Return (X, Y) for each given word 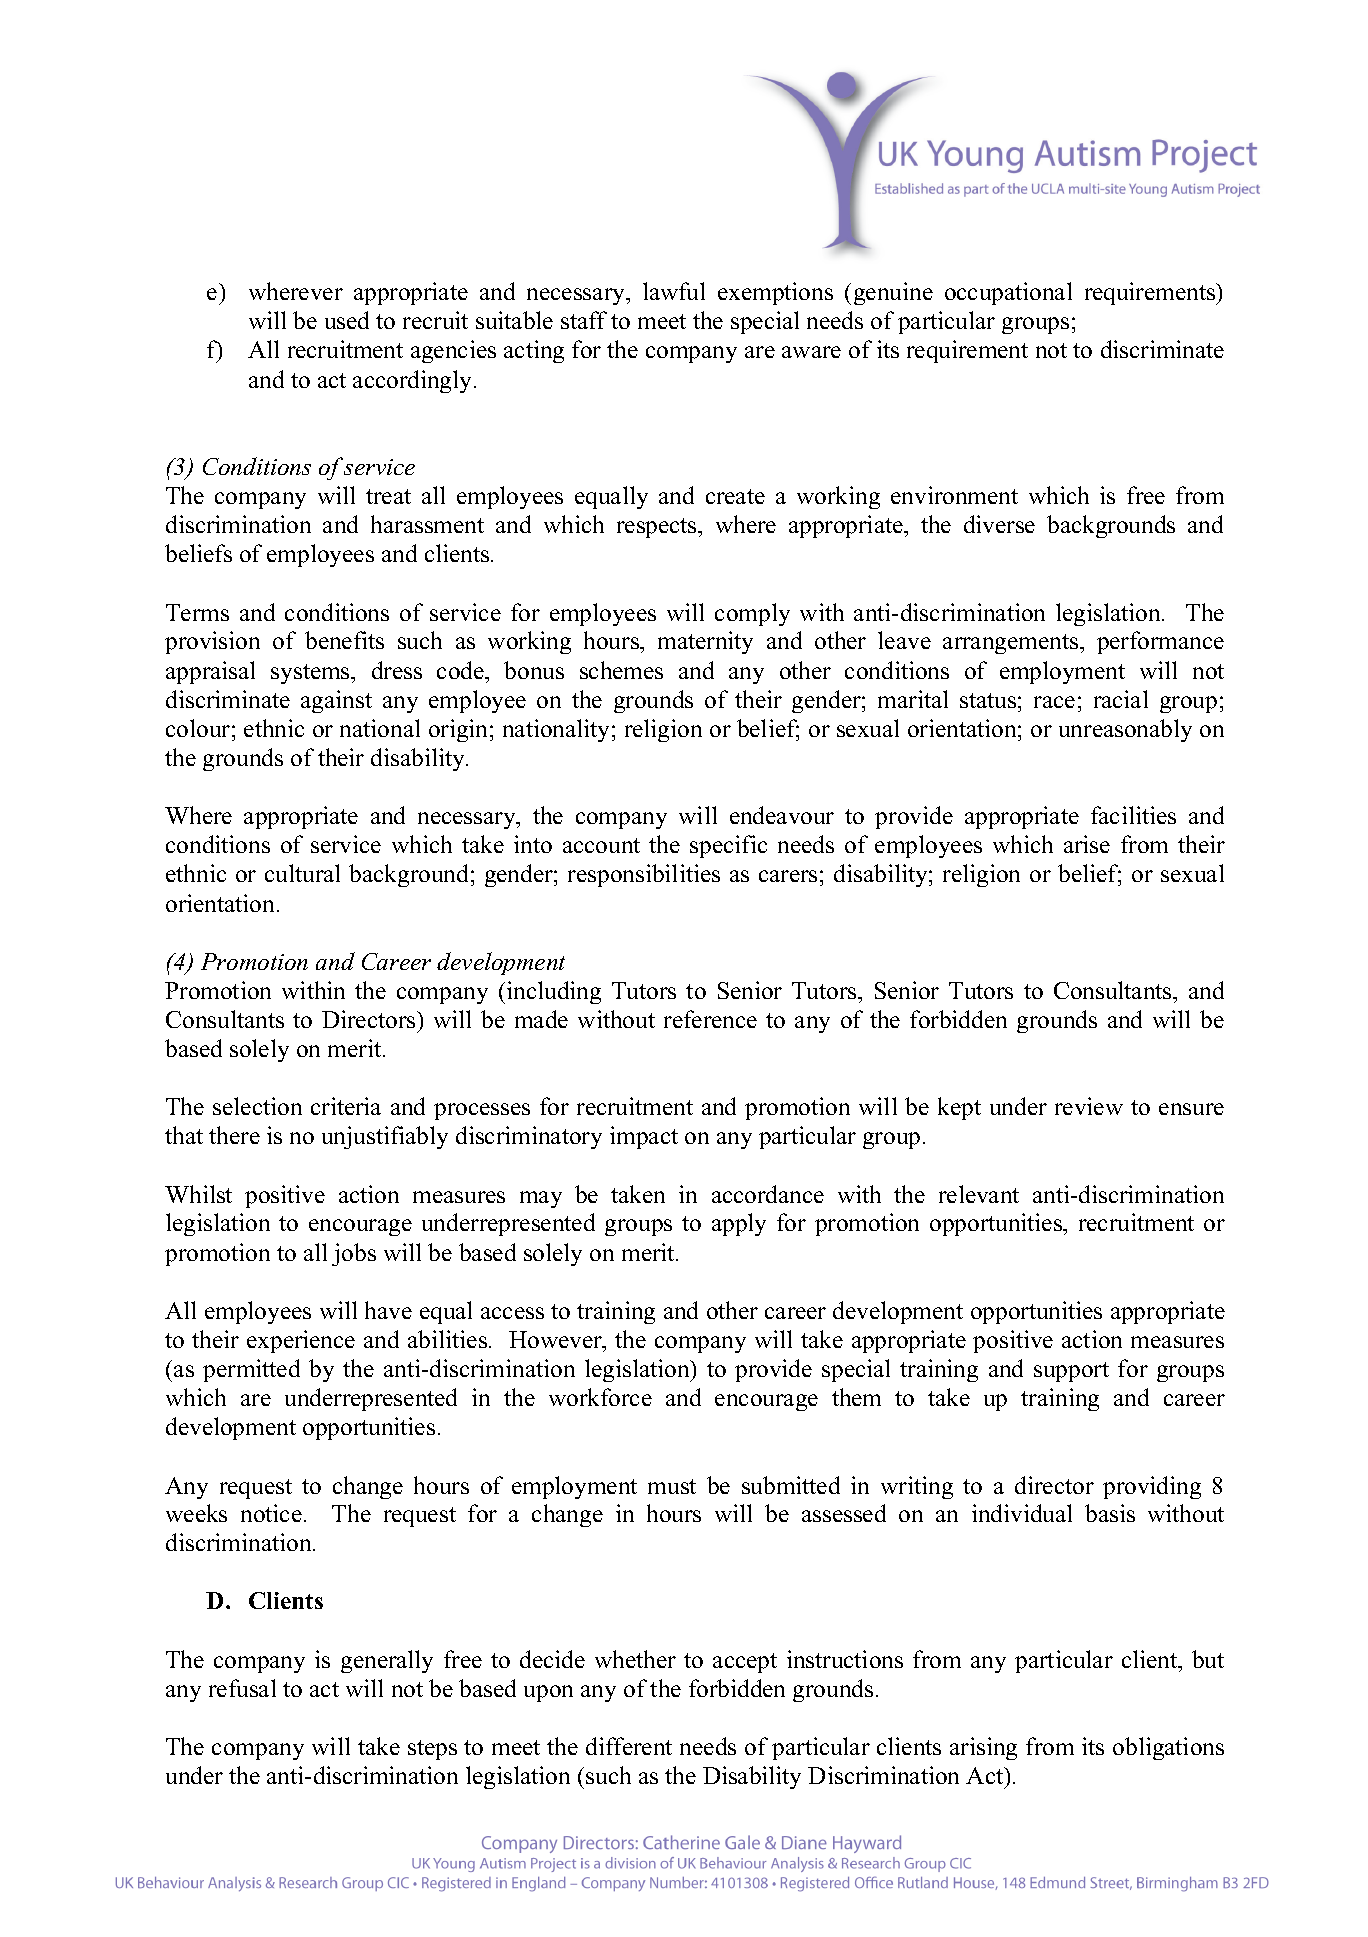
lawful (674, 291)
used (347, 320)
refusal (242, 1688)
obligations (1168, 1748)
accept (745, 1663)
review (1089, 1106)
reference (710, 1019)
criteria (346, 1106)
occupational (1008, 293)
